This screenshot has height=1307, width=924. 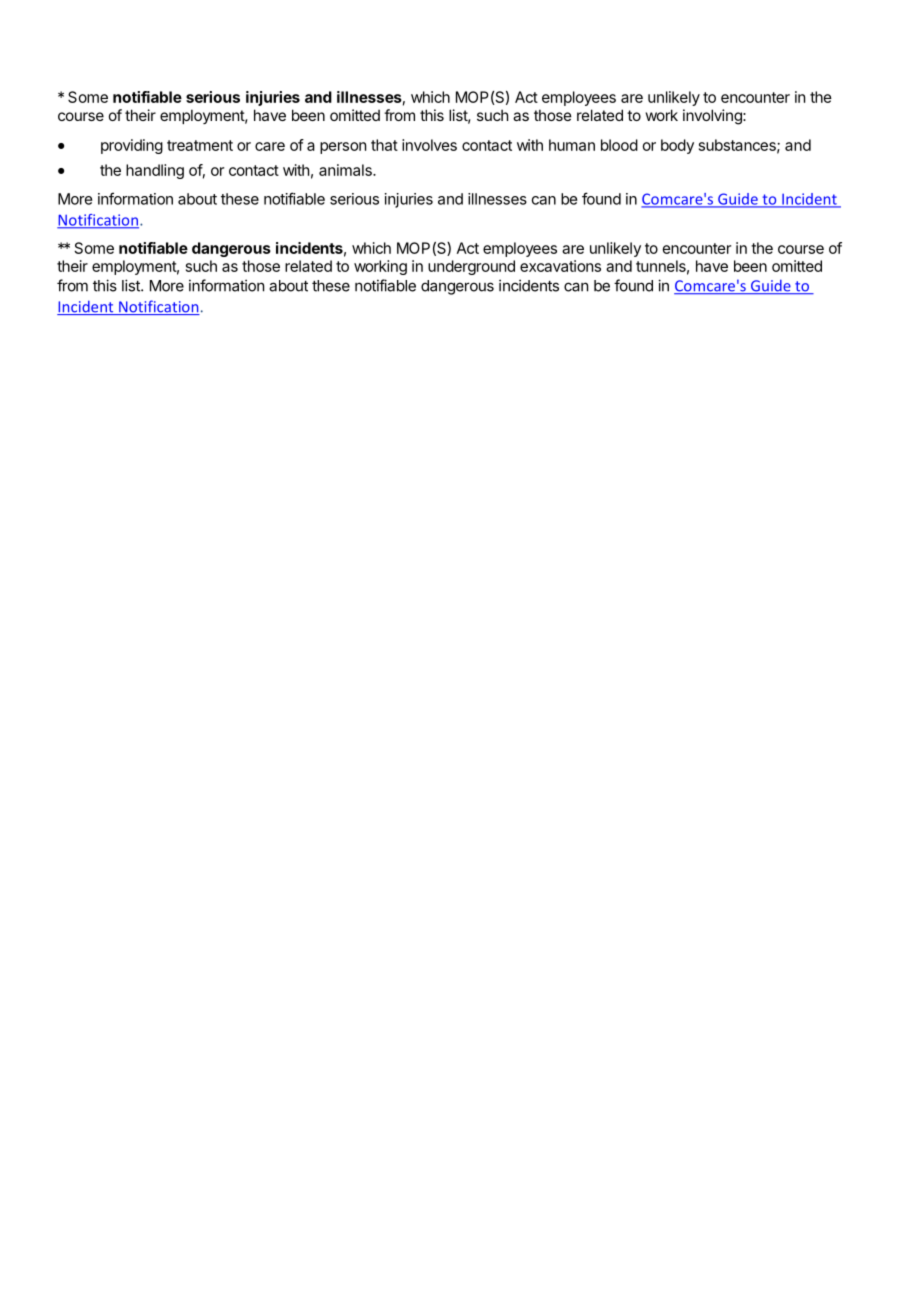 I want to click on person, so click(x=343, y=148).
